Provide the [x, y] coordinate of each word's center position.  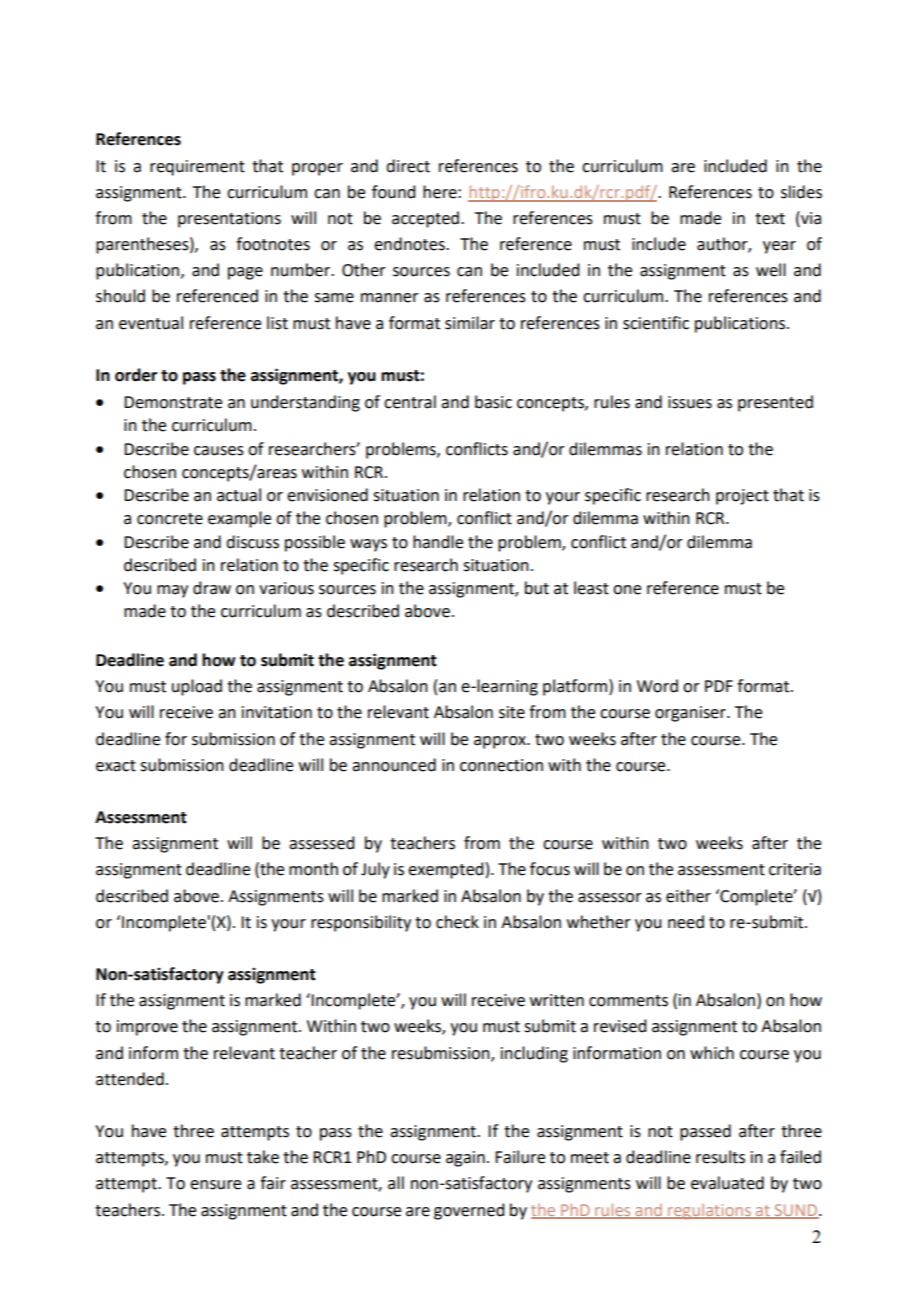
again [465, 1159]
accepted [427, 219]
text [770, 219]
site [512, 712]
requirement [197, 168]
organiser [691, 714]
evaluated [727, 1183]
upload [197, 687]
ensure [215, 1185]
